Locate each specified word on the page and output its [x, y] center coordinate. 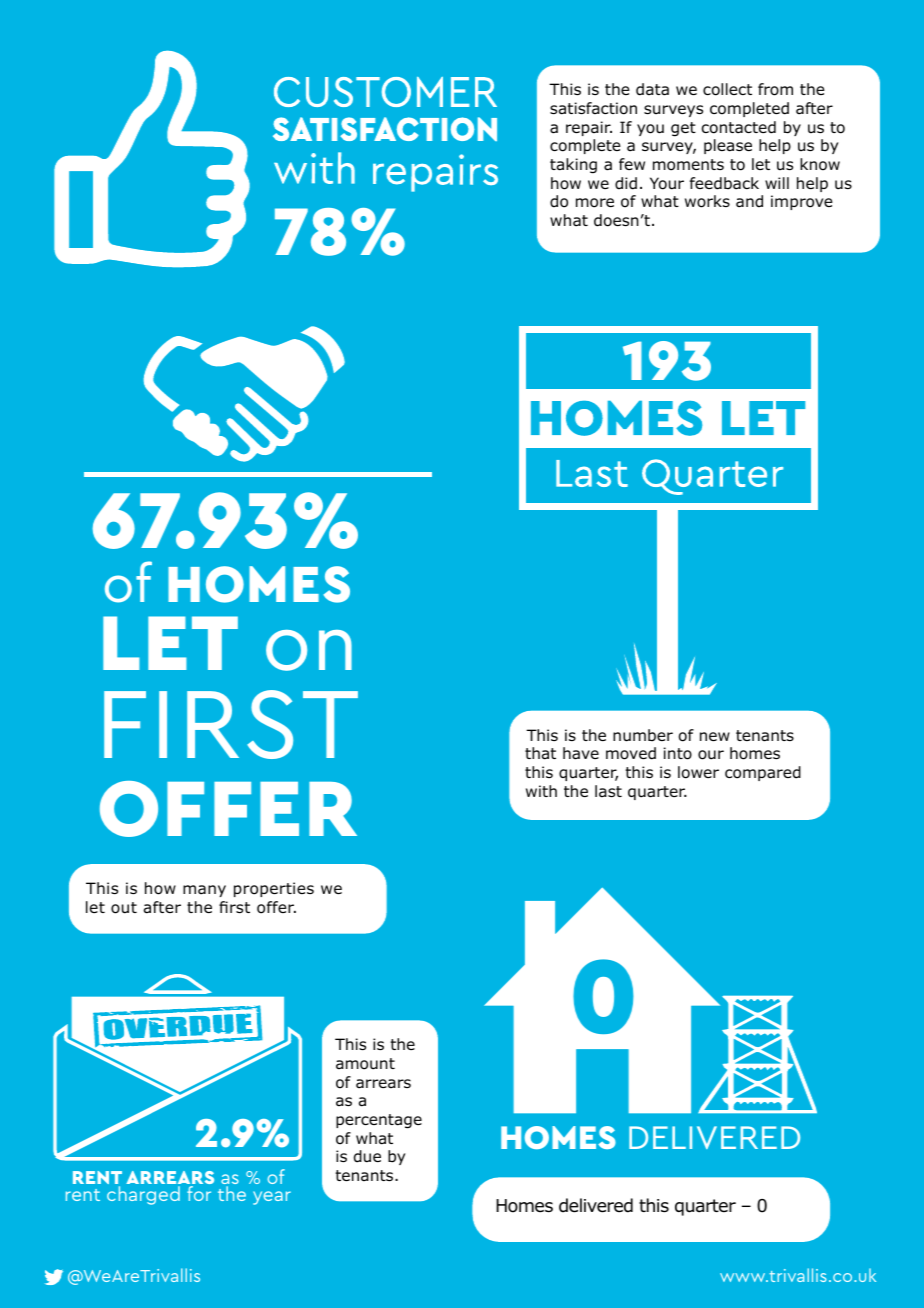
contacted [739, 127]
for [199, 1193]
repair [589, 128]
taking [573, 166]
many [204, 891]
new [715, 736]
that [540, 753]
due [367, 1156]
